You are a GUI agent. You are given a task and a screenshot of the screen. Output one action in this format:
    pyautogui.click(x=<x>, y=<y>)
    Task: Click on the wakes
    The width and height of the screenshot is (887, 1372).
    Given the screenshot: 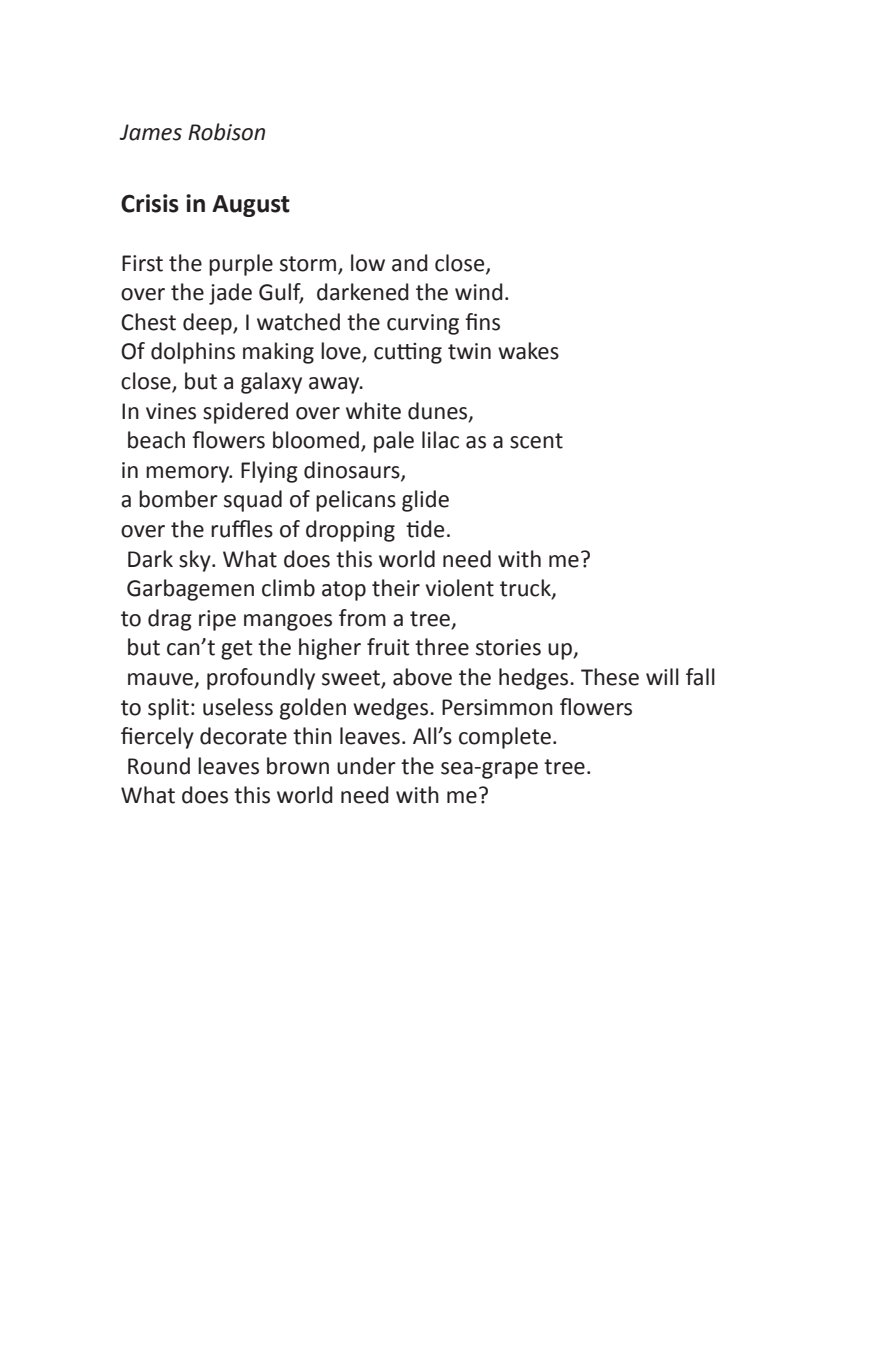 What is the action you would take?
    pyautogui.click(x=528, y=351)
